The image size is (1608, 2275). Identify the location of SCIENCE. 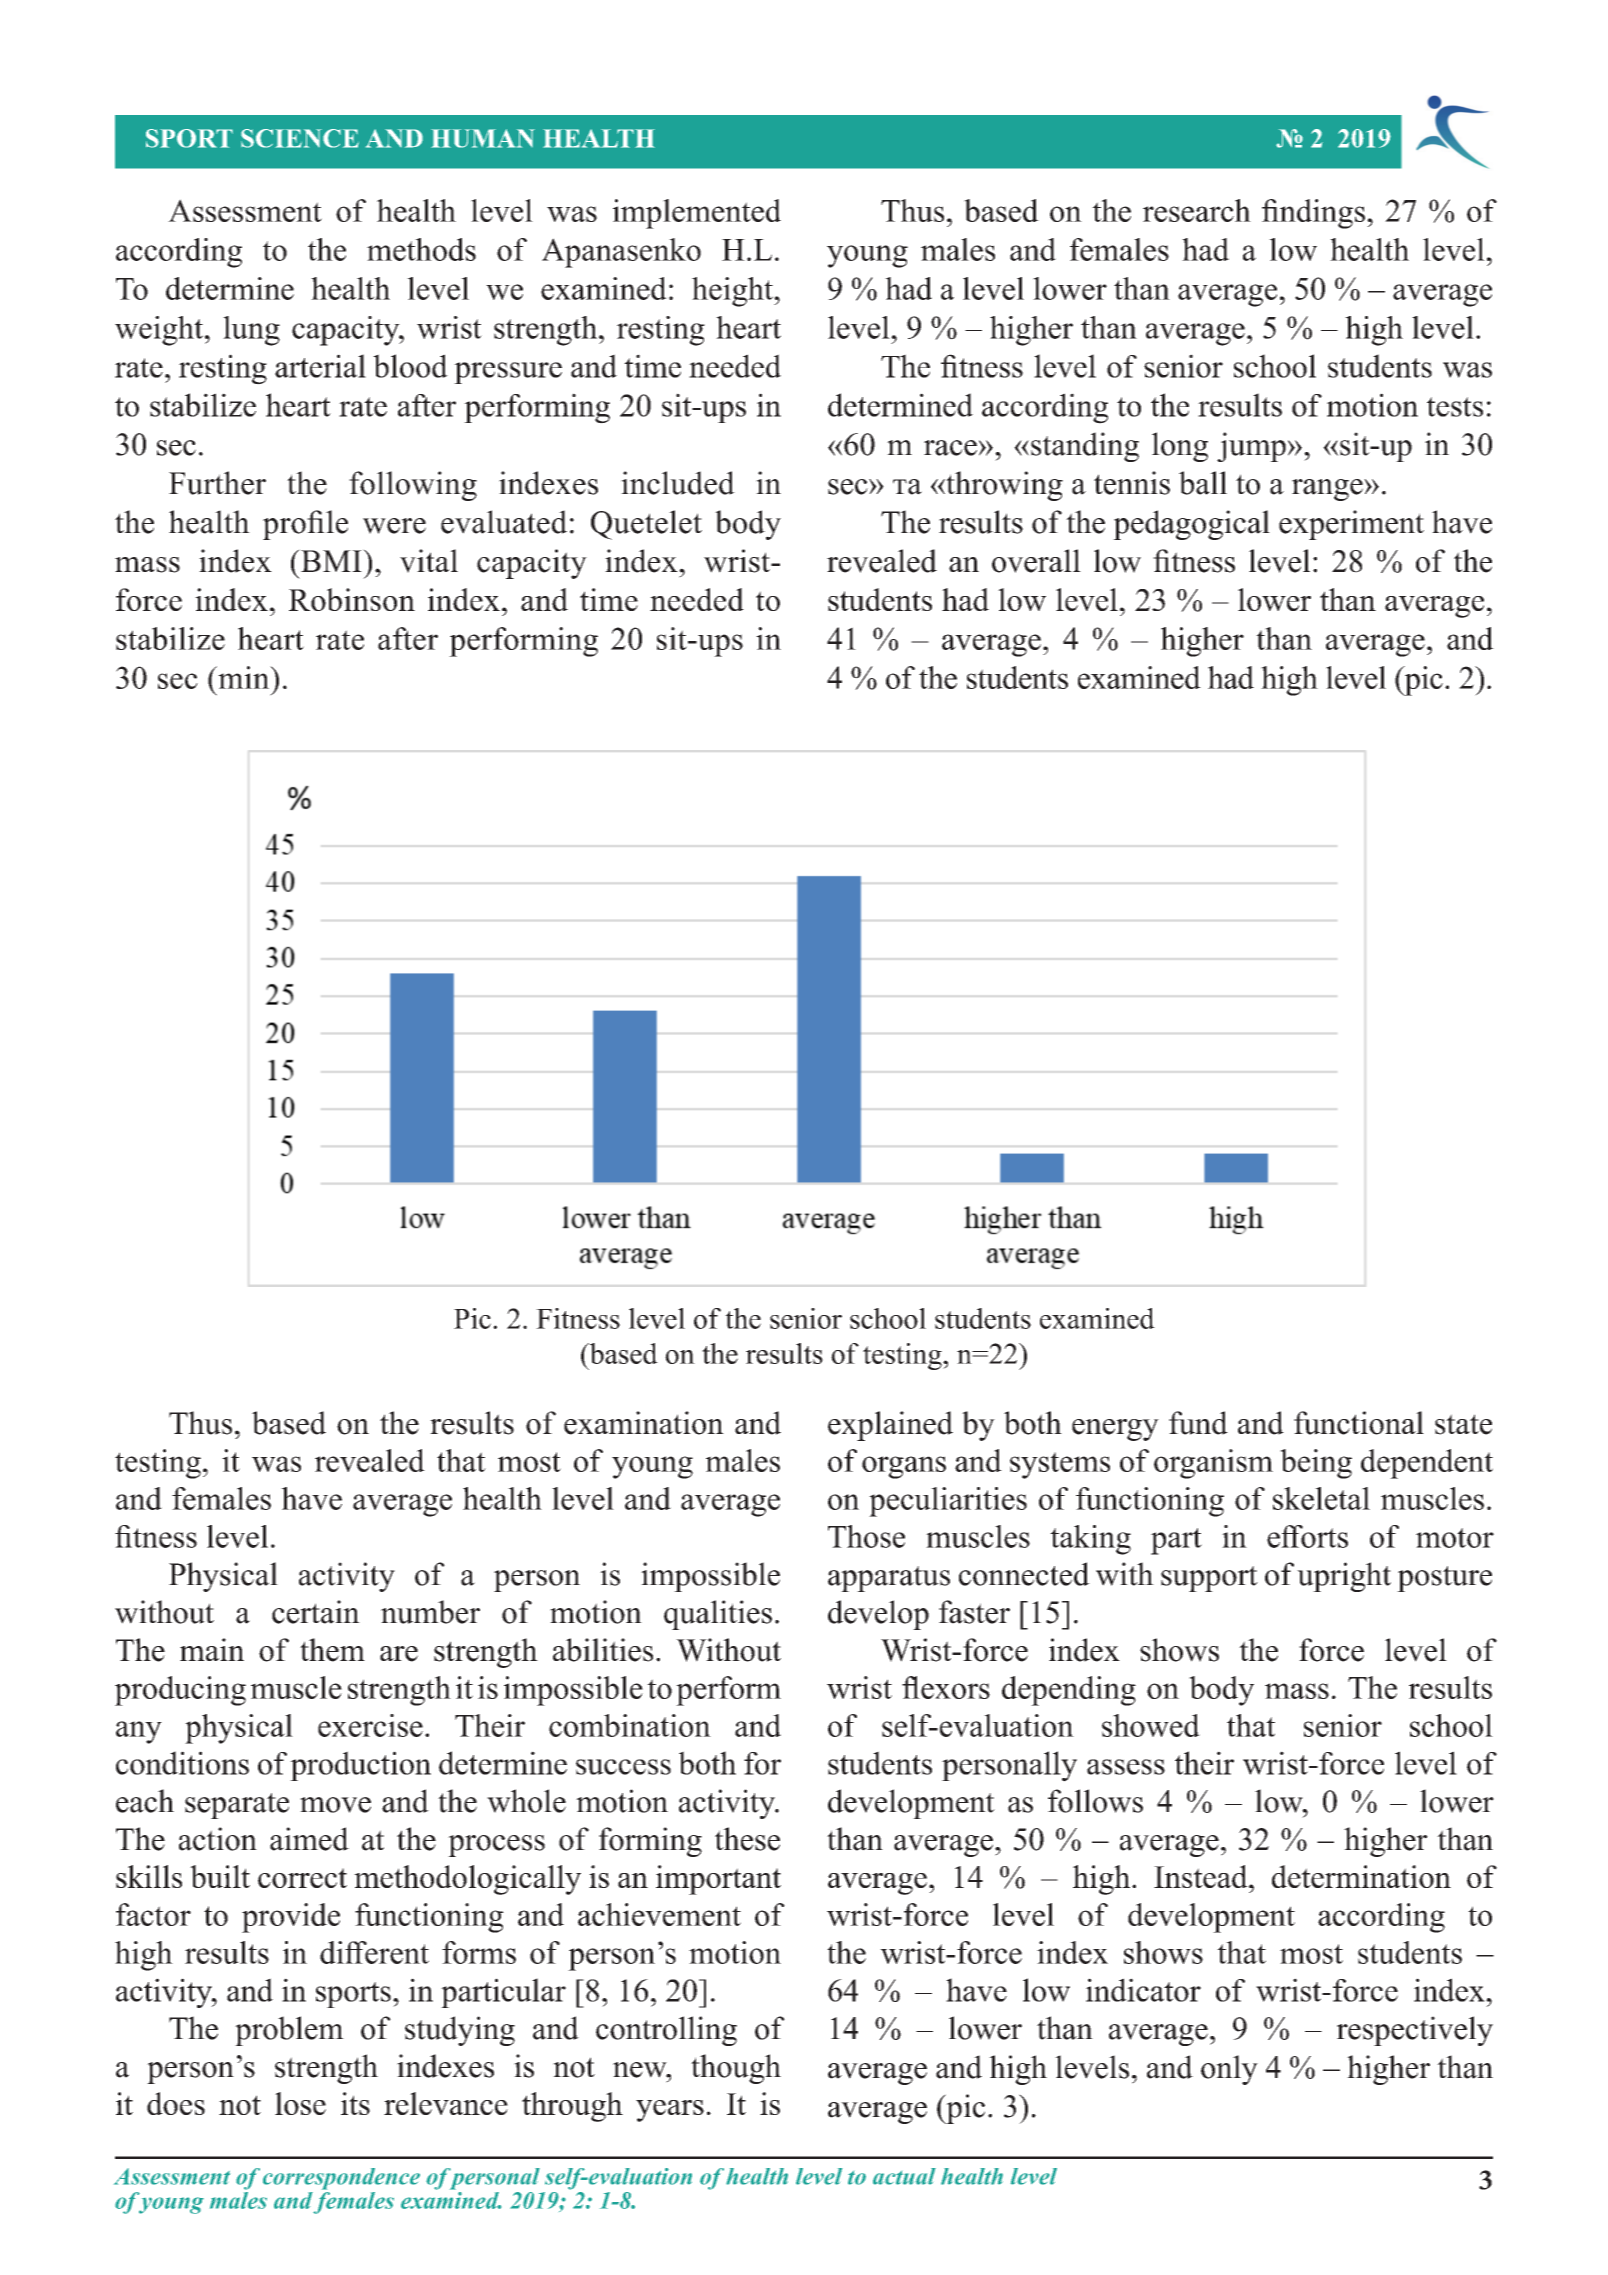
(300, 138).
